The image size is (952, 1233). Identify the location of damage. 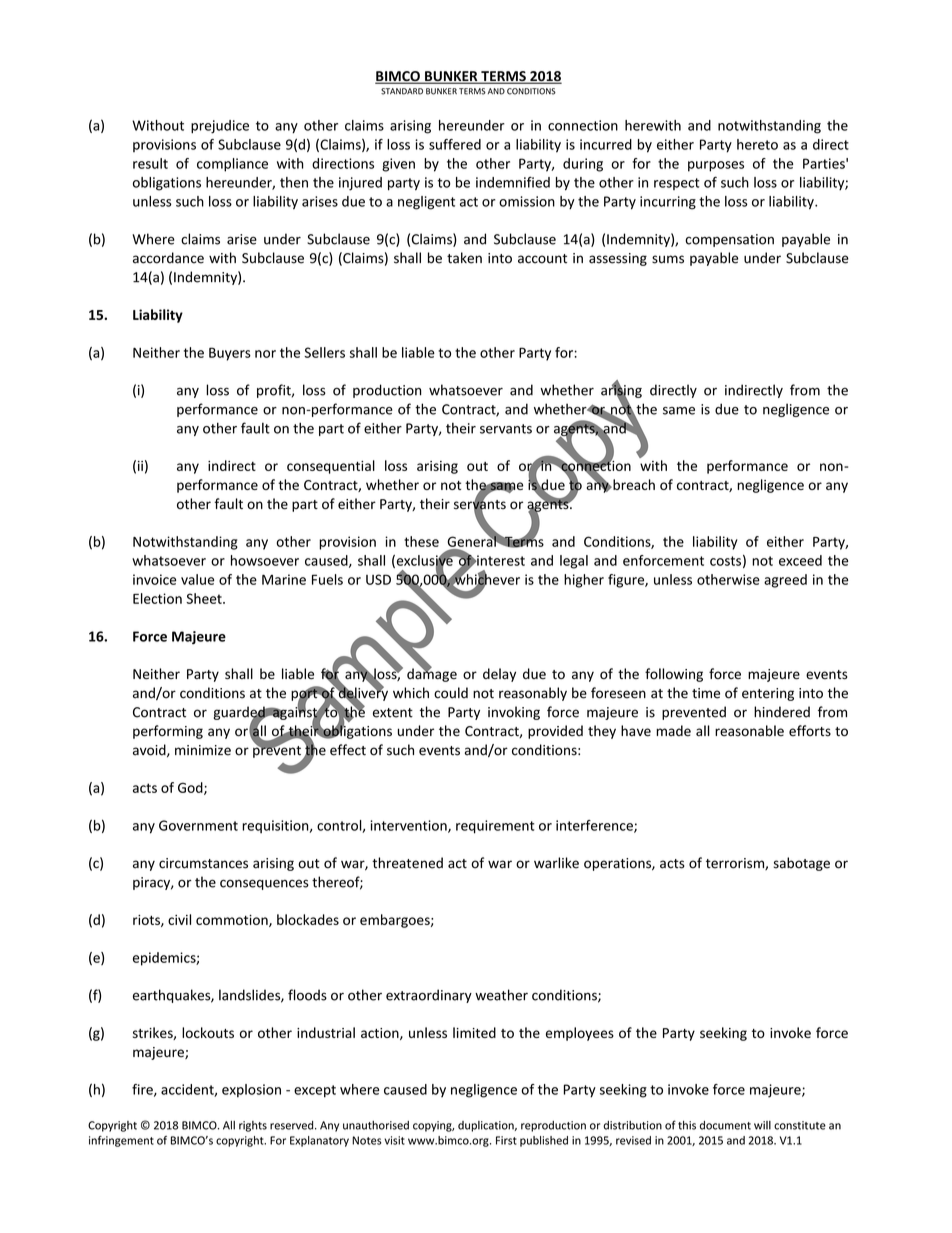
(432, 674).
